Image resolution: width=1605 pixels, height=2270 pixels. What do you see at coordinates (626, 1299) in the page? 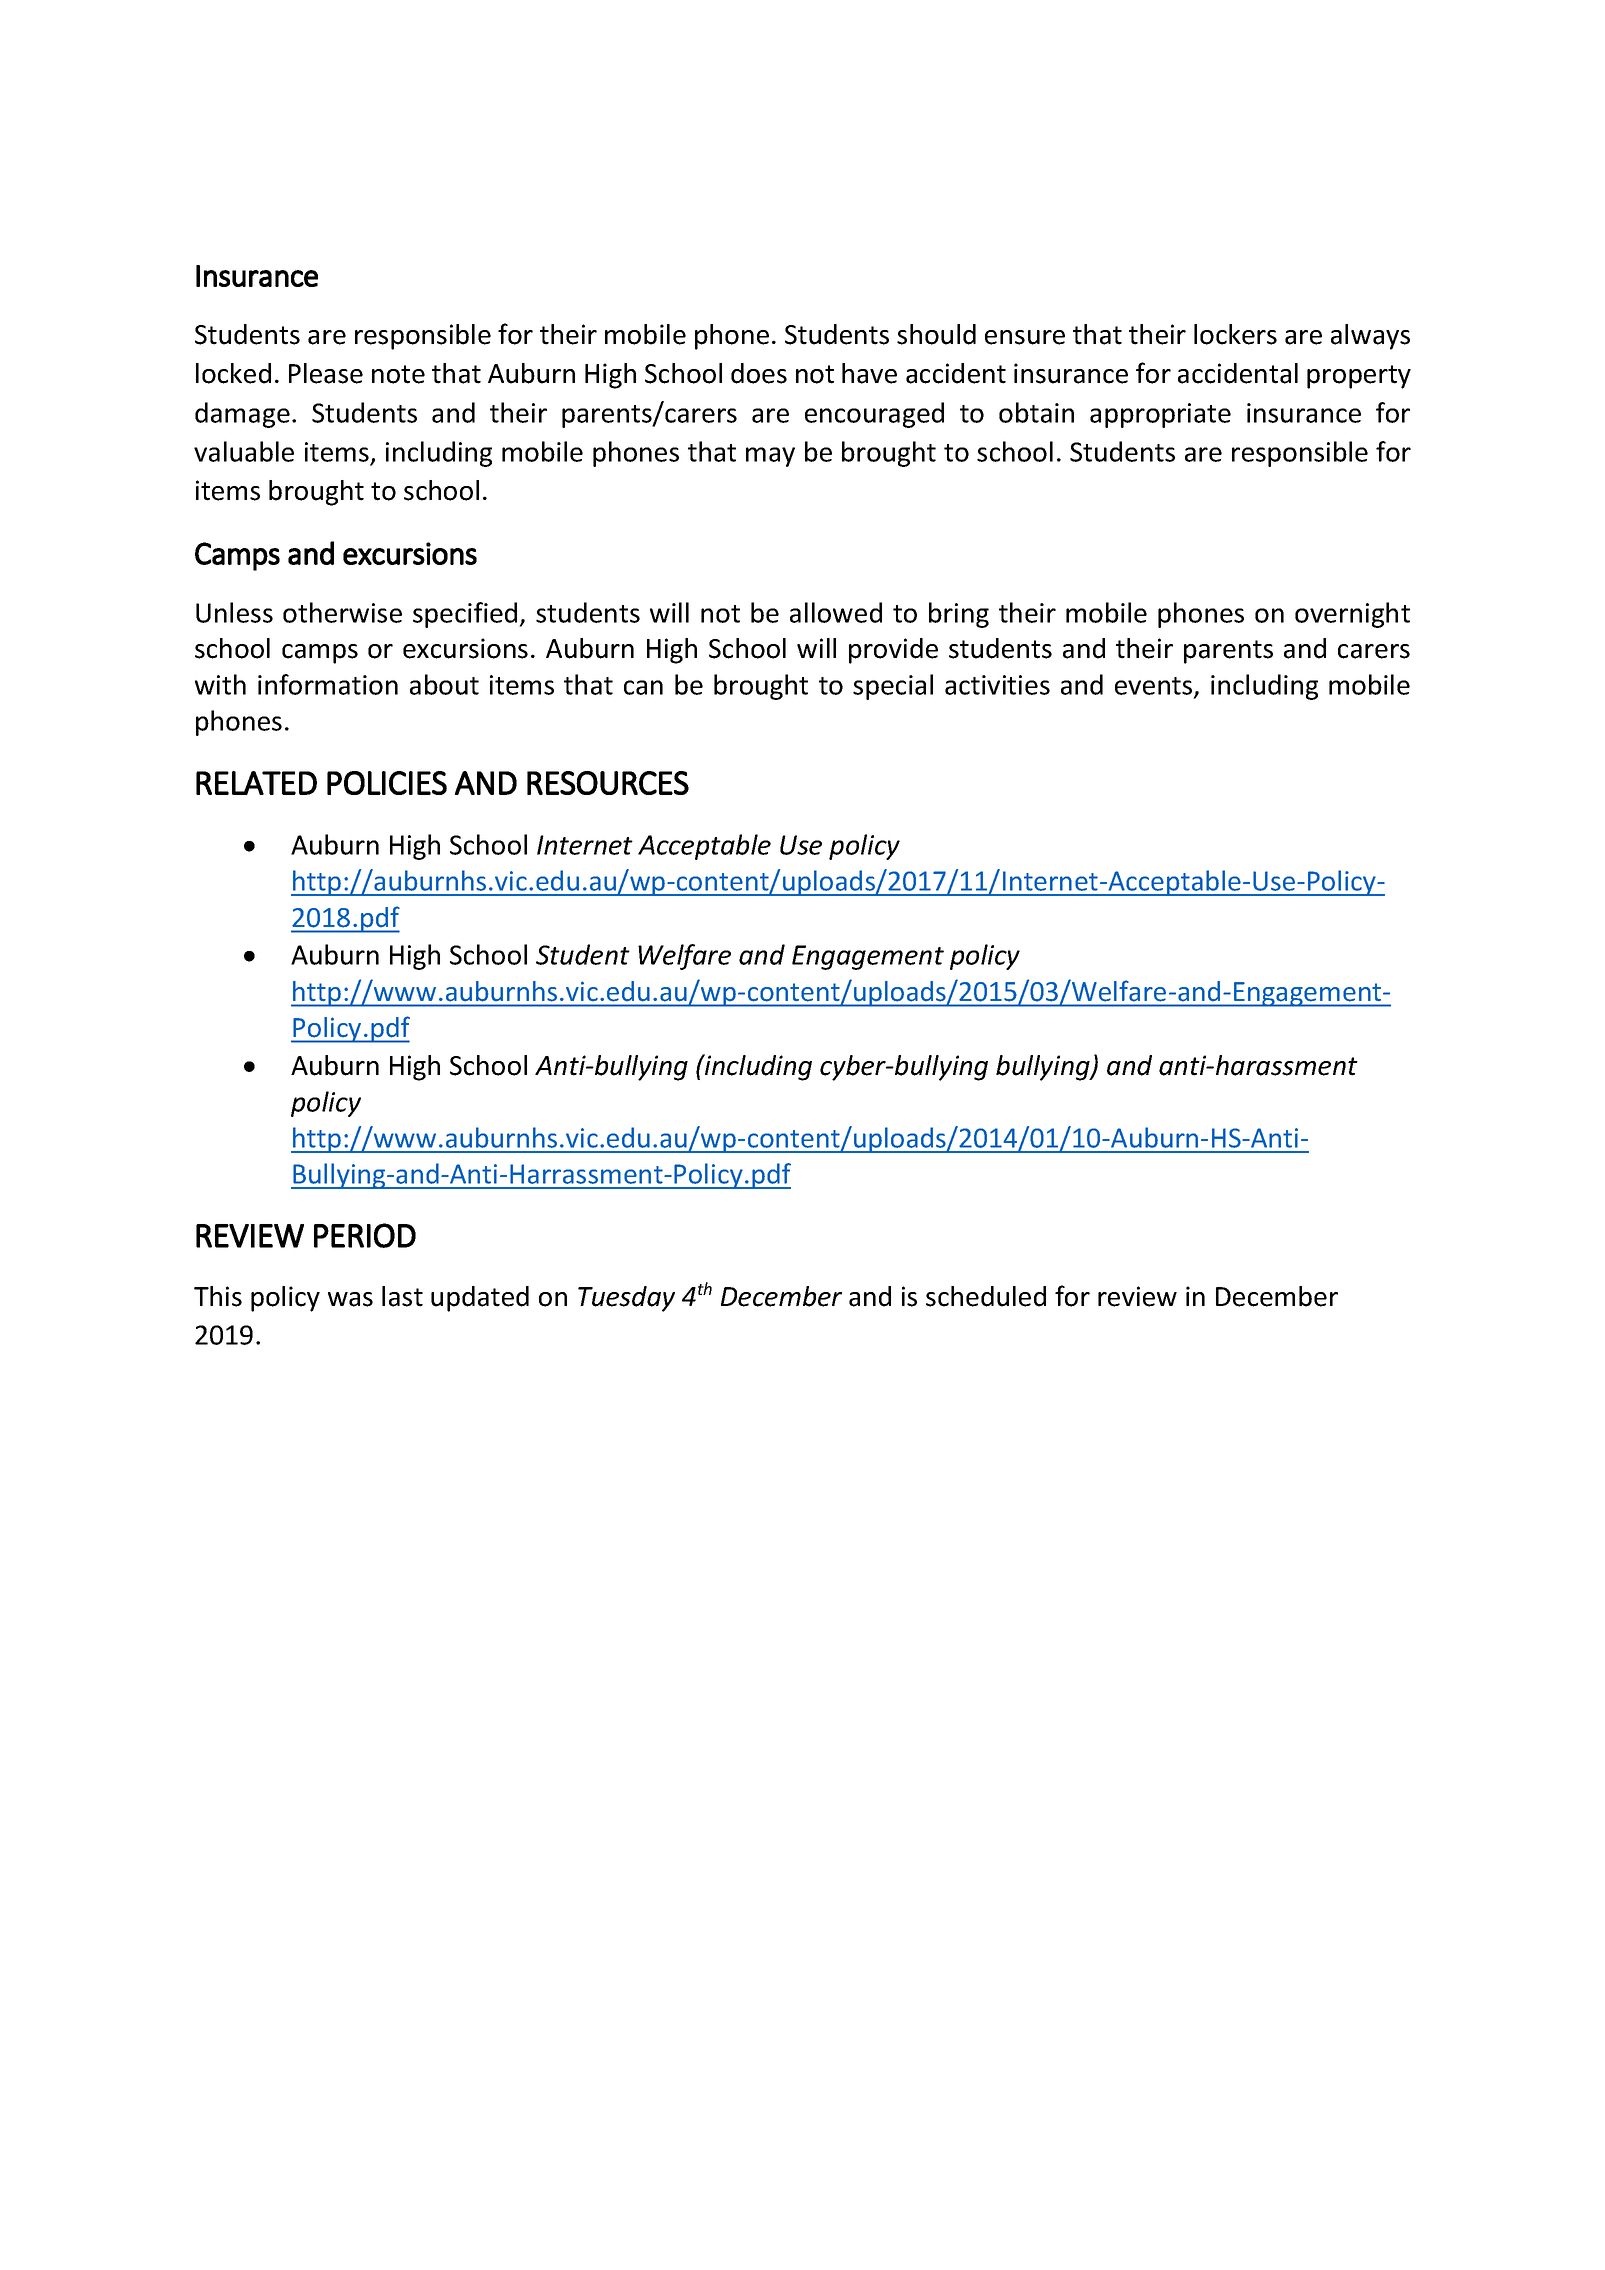
I see `Tuesday` at bounding box center [626, 1299].
